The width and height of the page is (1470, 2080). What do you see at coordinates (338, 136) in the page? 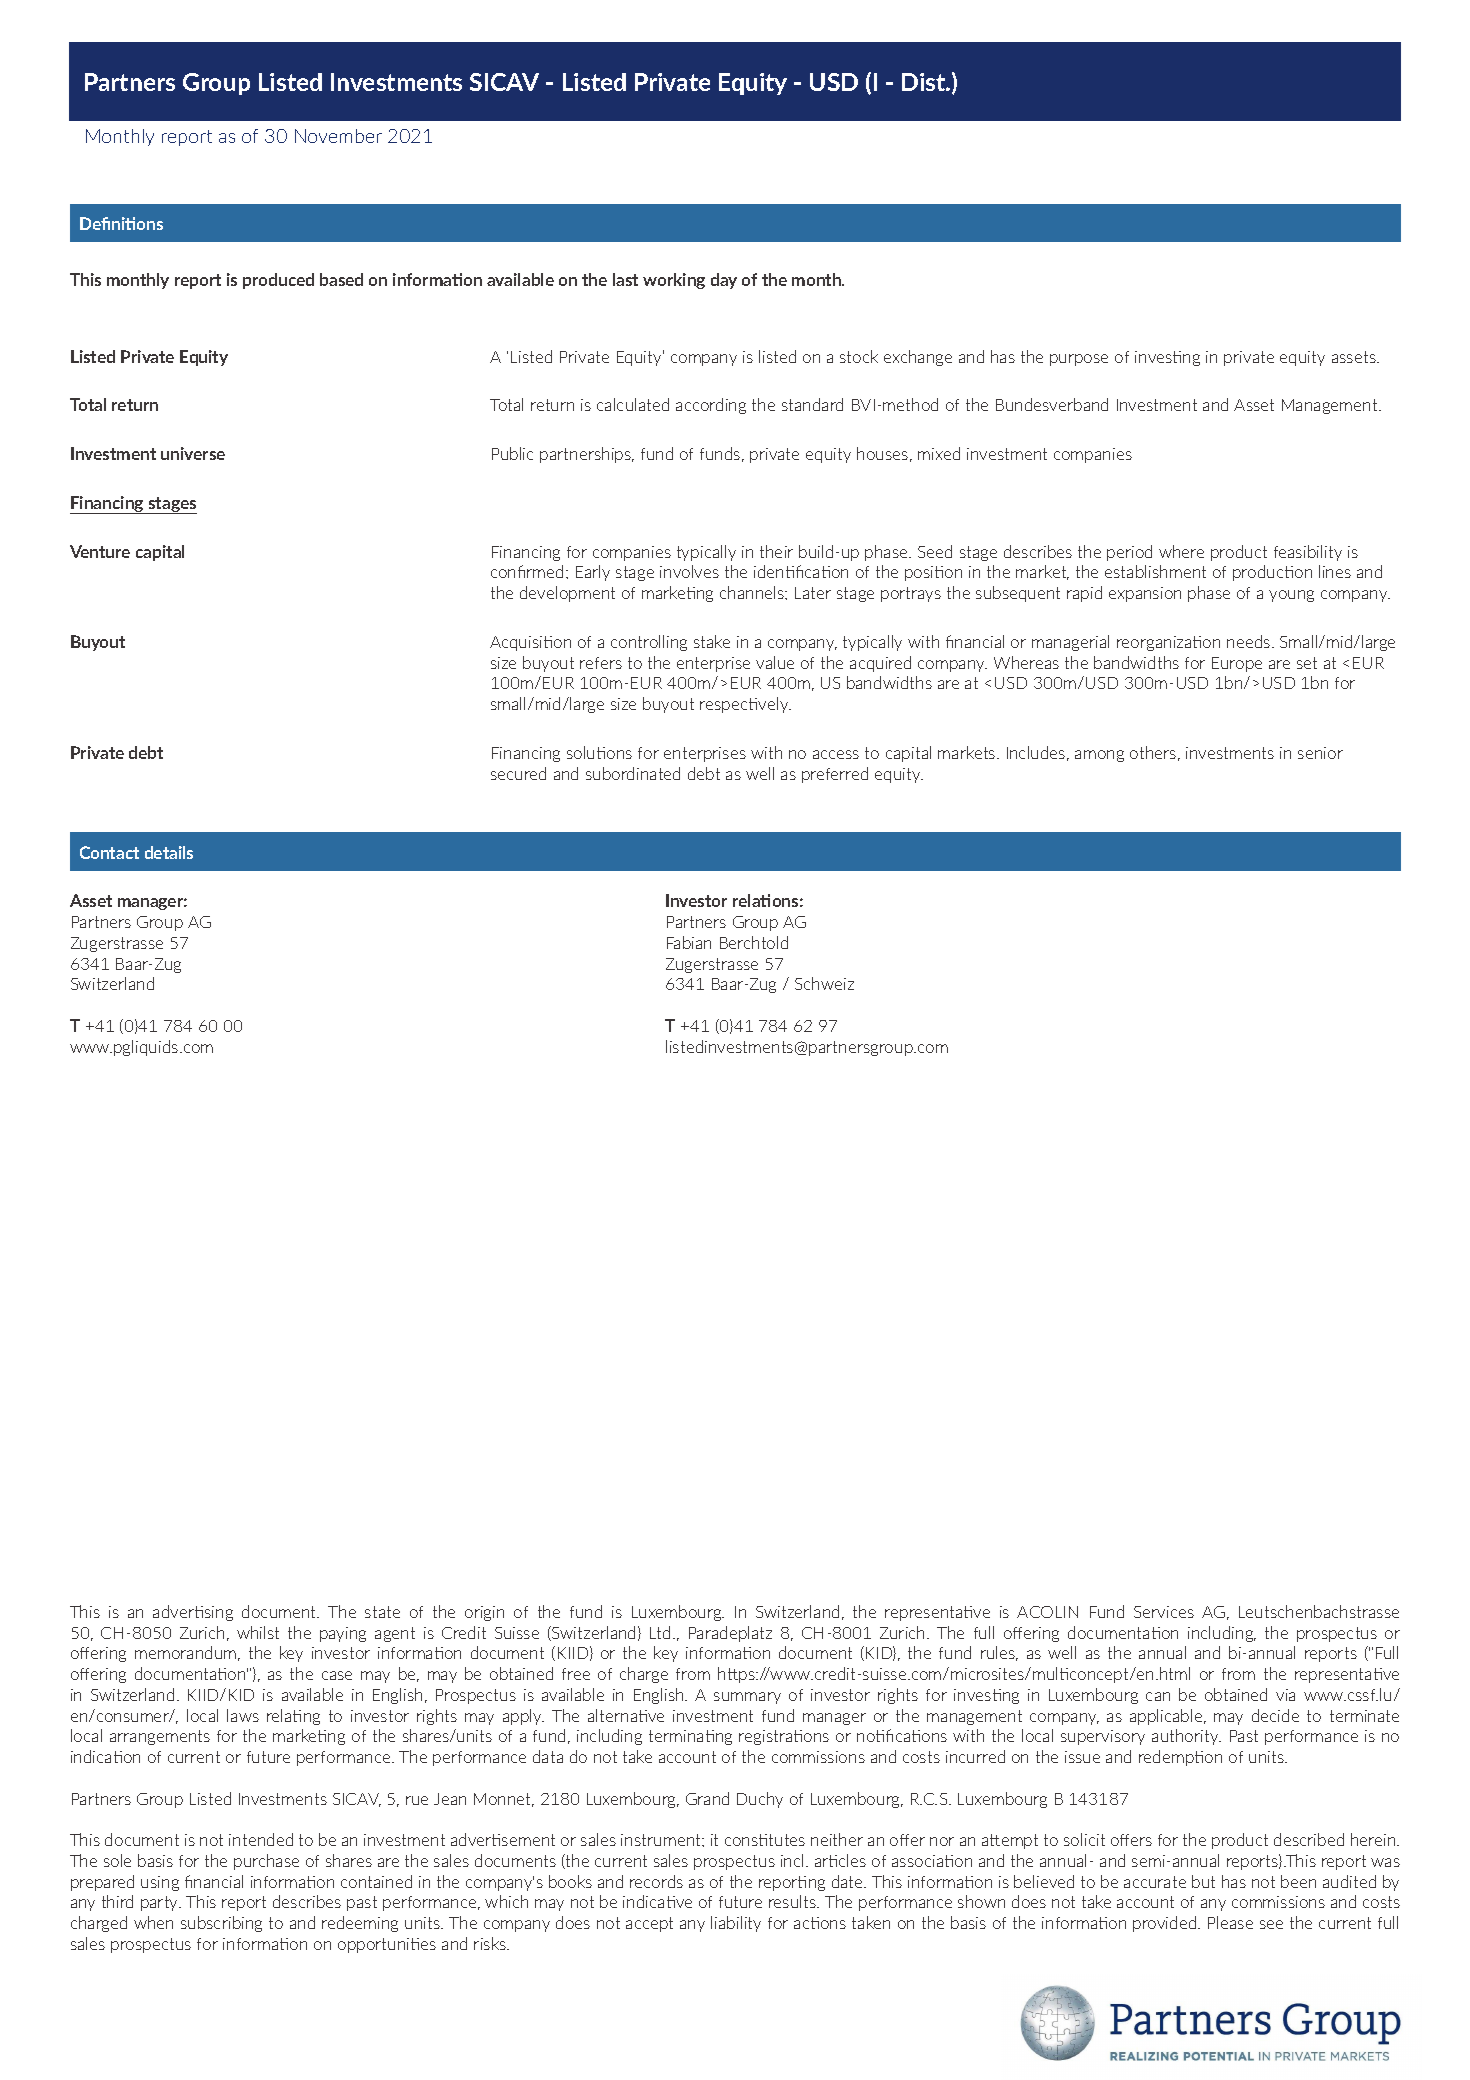
I see `November` at bounding box center [338, 136].
